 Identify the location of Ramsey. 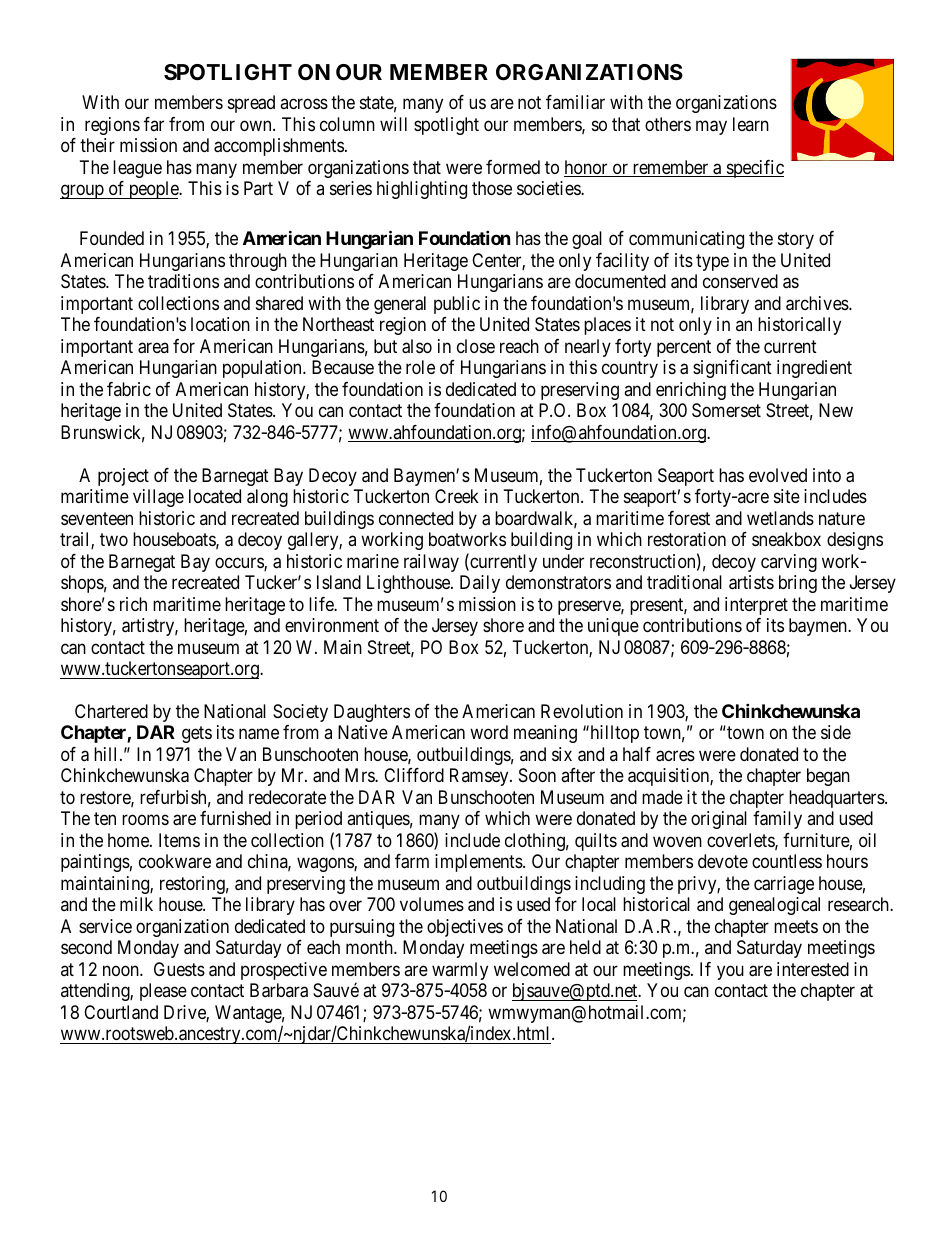
(480, 777).
